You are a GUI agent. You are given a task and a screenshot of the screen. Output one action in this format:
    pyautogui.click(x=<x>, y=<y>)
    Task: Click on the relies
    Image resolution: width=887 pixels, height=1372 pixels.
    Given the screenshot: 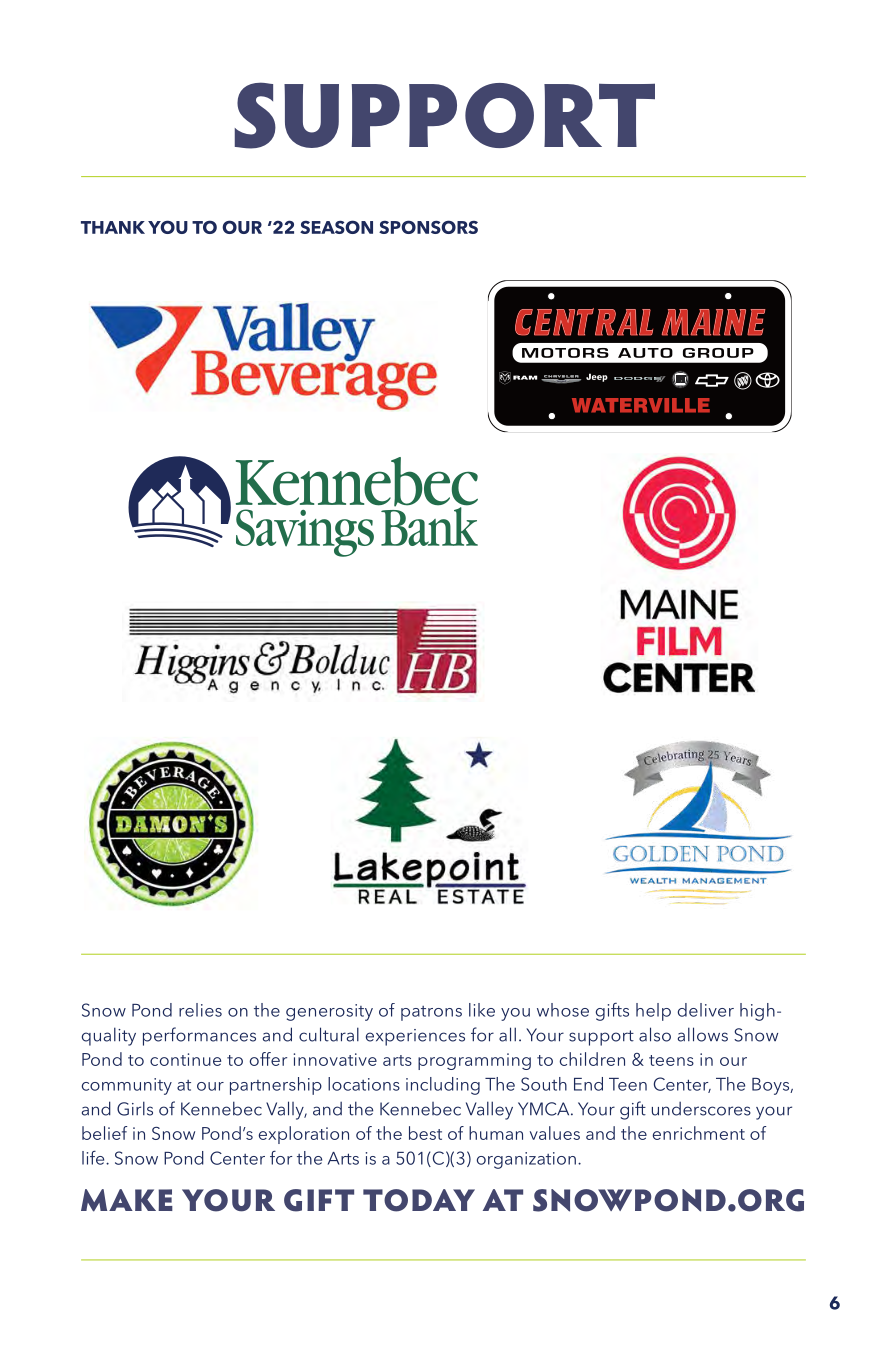 What is the action you would take?
    pyautogui.click(x=200, y=1010)
